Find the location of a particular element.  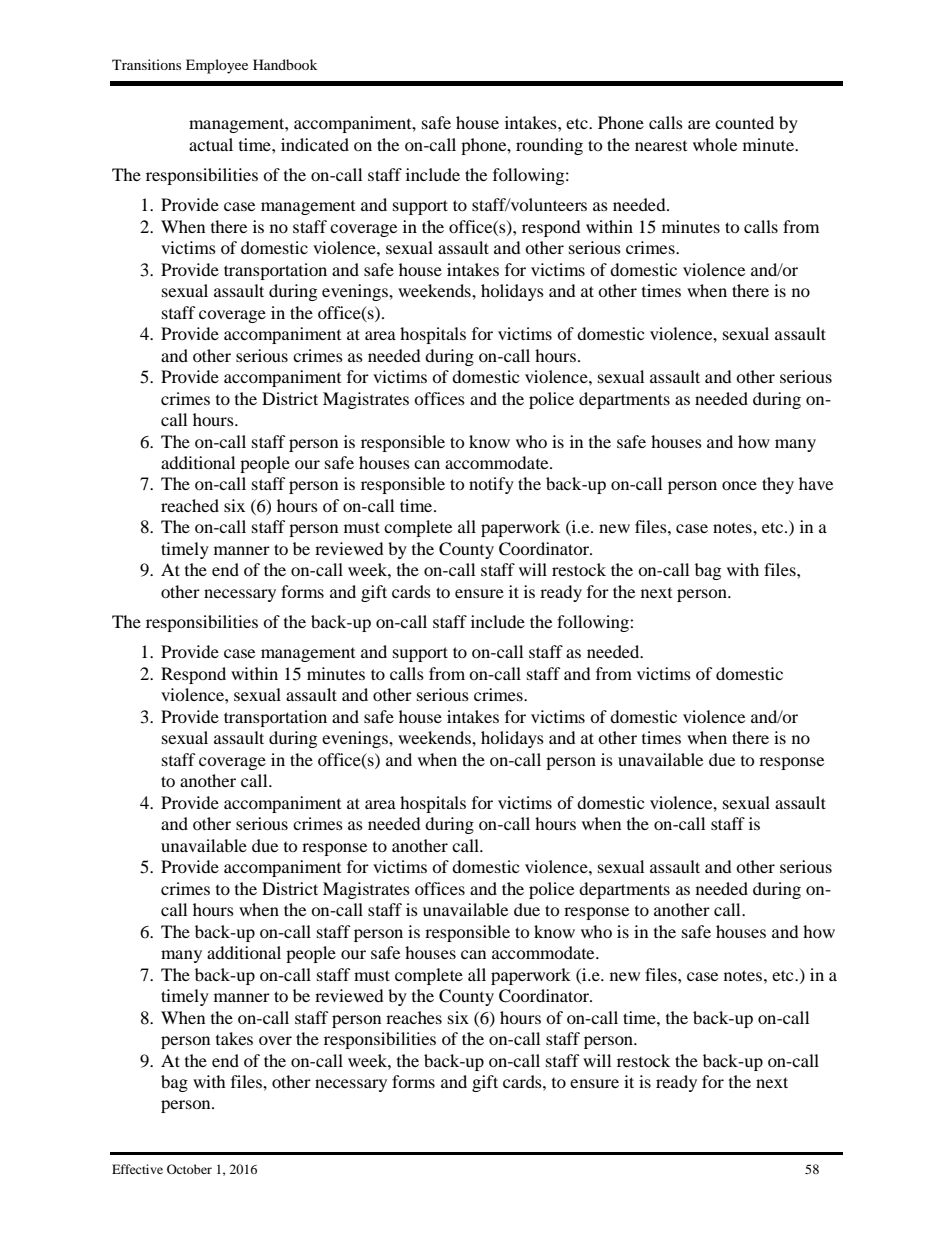

October is located at coordinates (189, 1169).
